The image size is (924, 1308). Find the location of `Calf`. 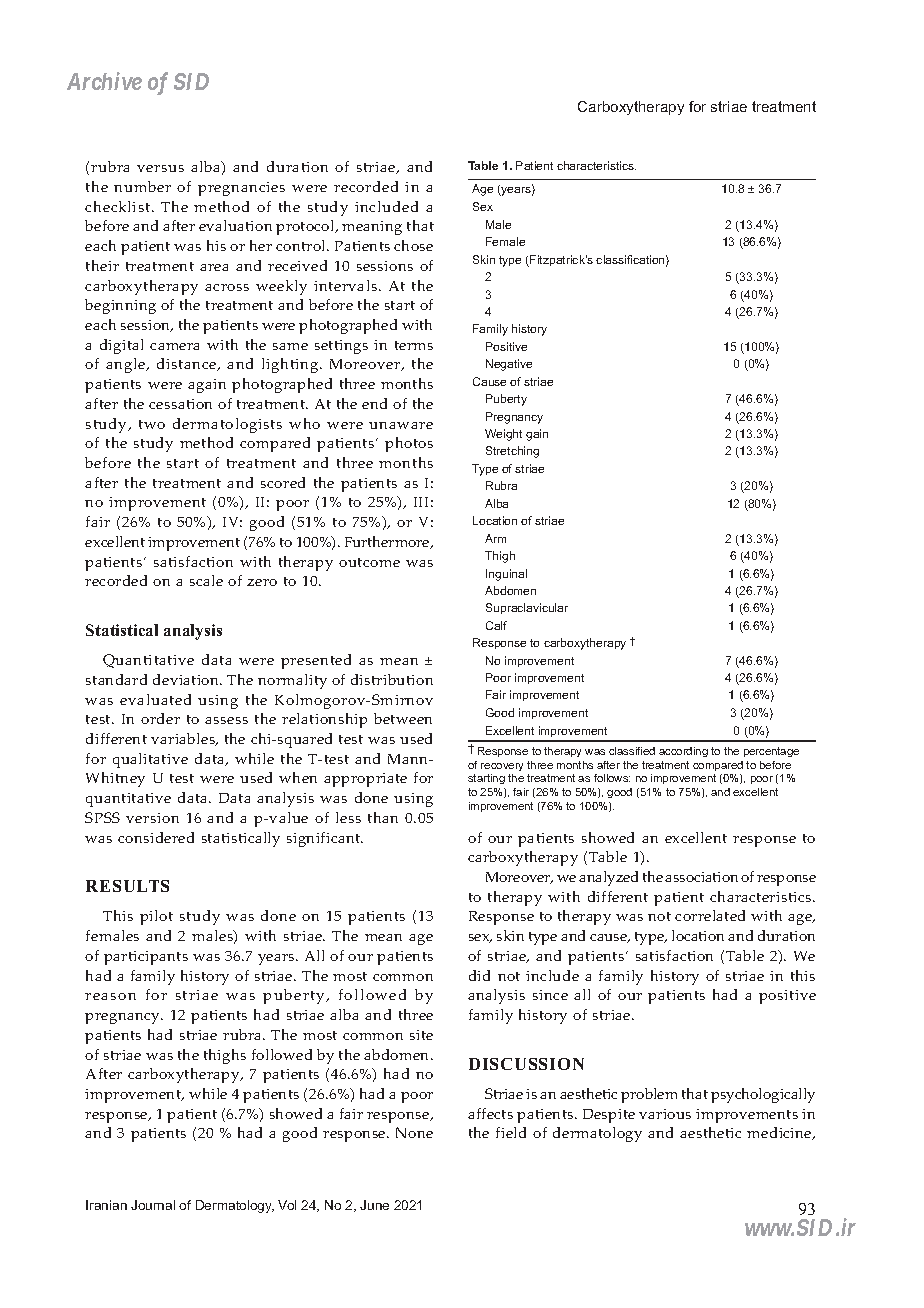

Calf is located at coordinates (496, 625).
